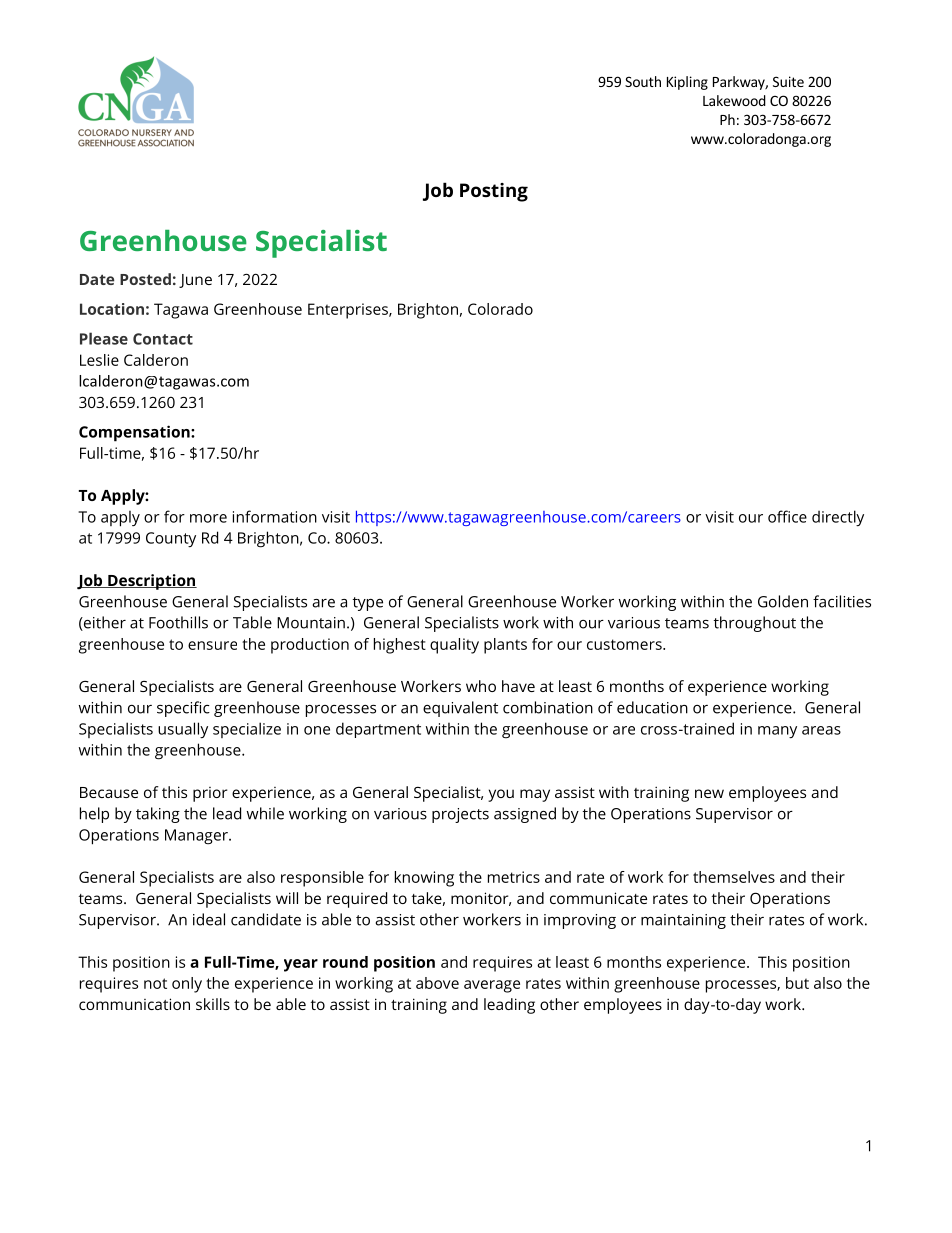 This screenshot has height=1233, width=952. What do you see at coordinates (135, 433) in the screenshot?
I see `Compensation` at bounding box center [135, 433].
